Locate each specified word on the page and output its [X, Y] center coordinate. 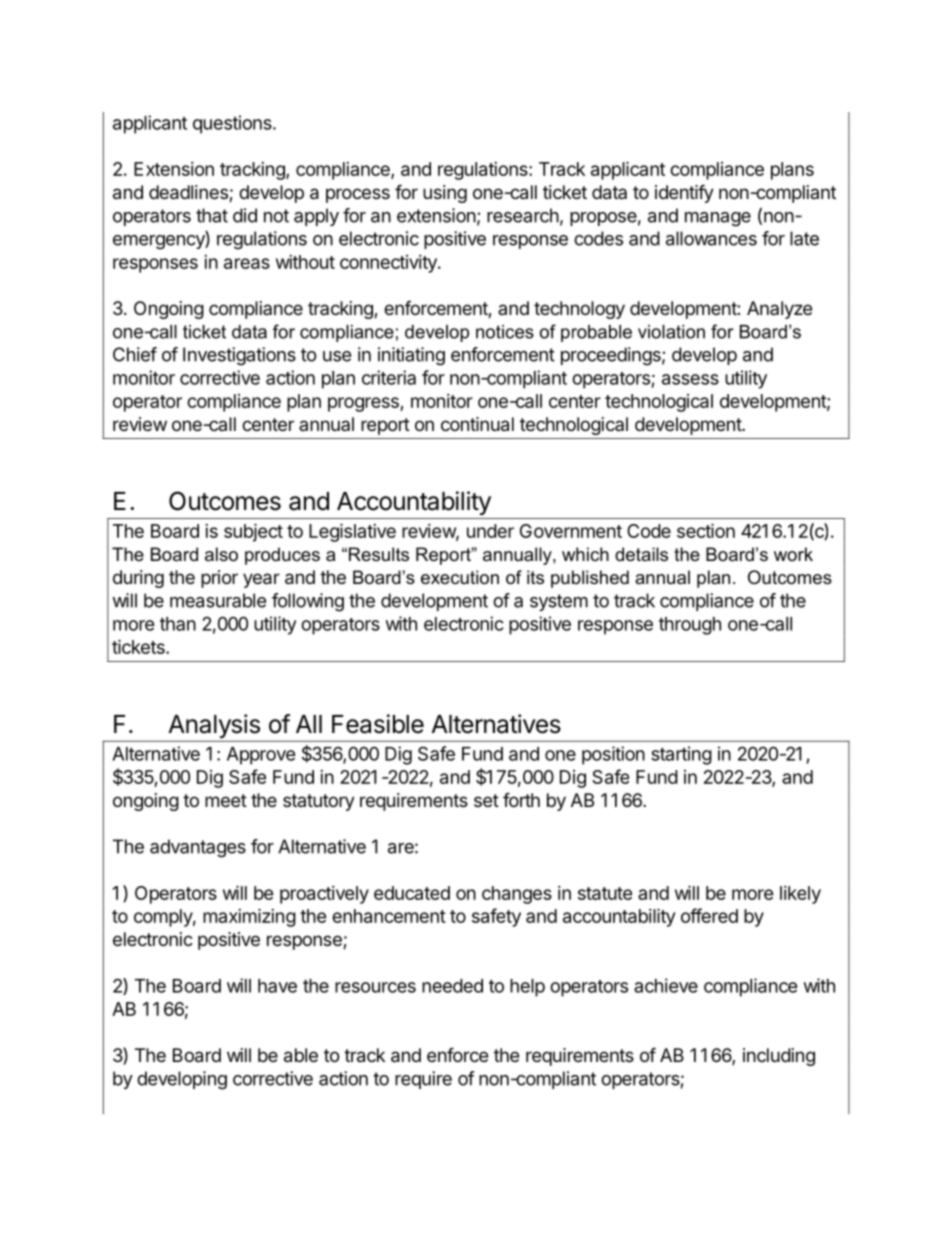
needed [452, 986]
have [277, 986]
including [779, 1057]
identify [684, 193]
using [445, 194]
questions [233, 124]
